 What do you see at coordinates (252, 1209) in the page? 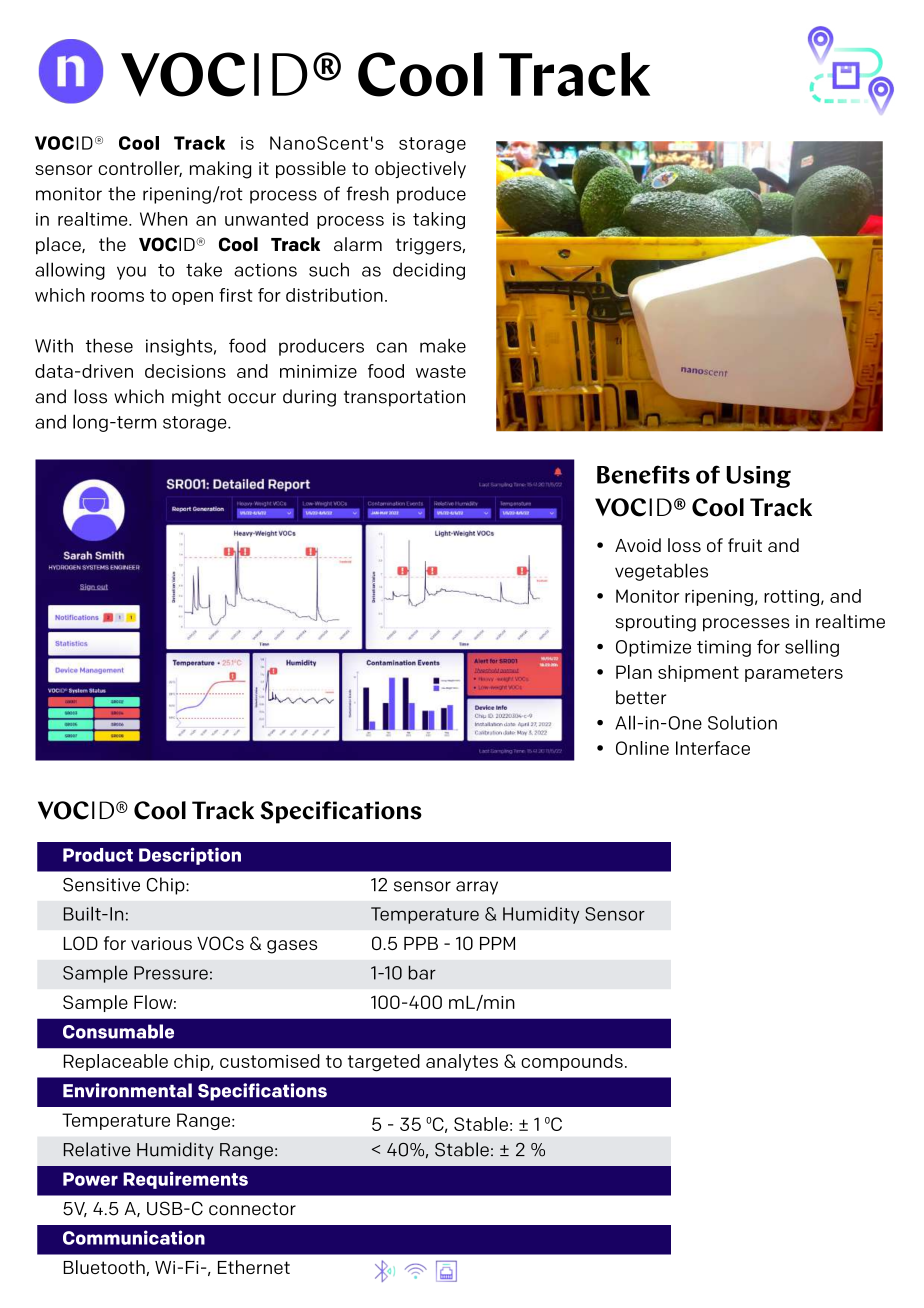
I see `connector` at bounding box center [252, 1209].
